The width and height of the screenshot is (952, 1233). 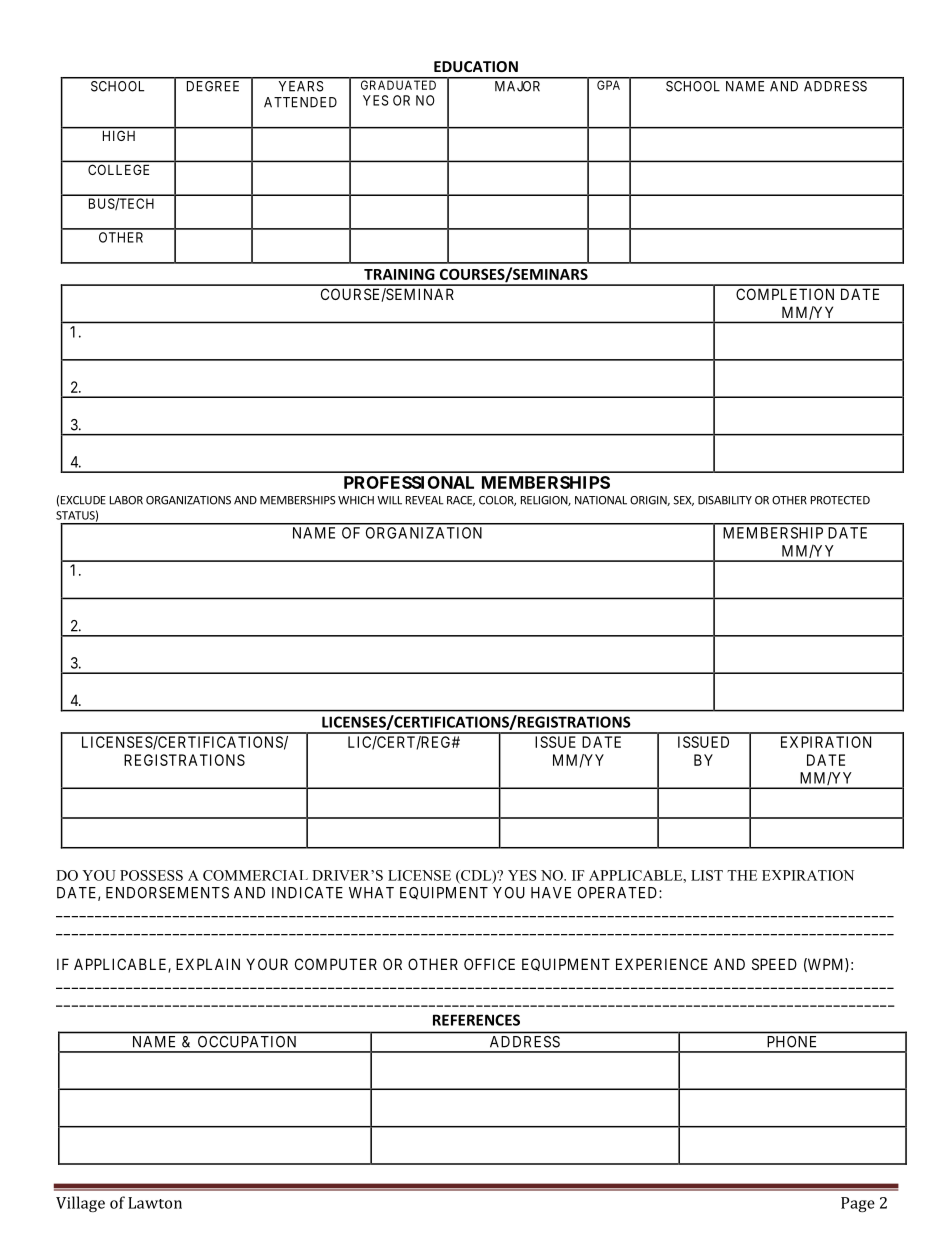 I want to click on REVEAL, so click(x=425, y=500).
